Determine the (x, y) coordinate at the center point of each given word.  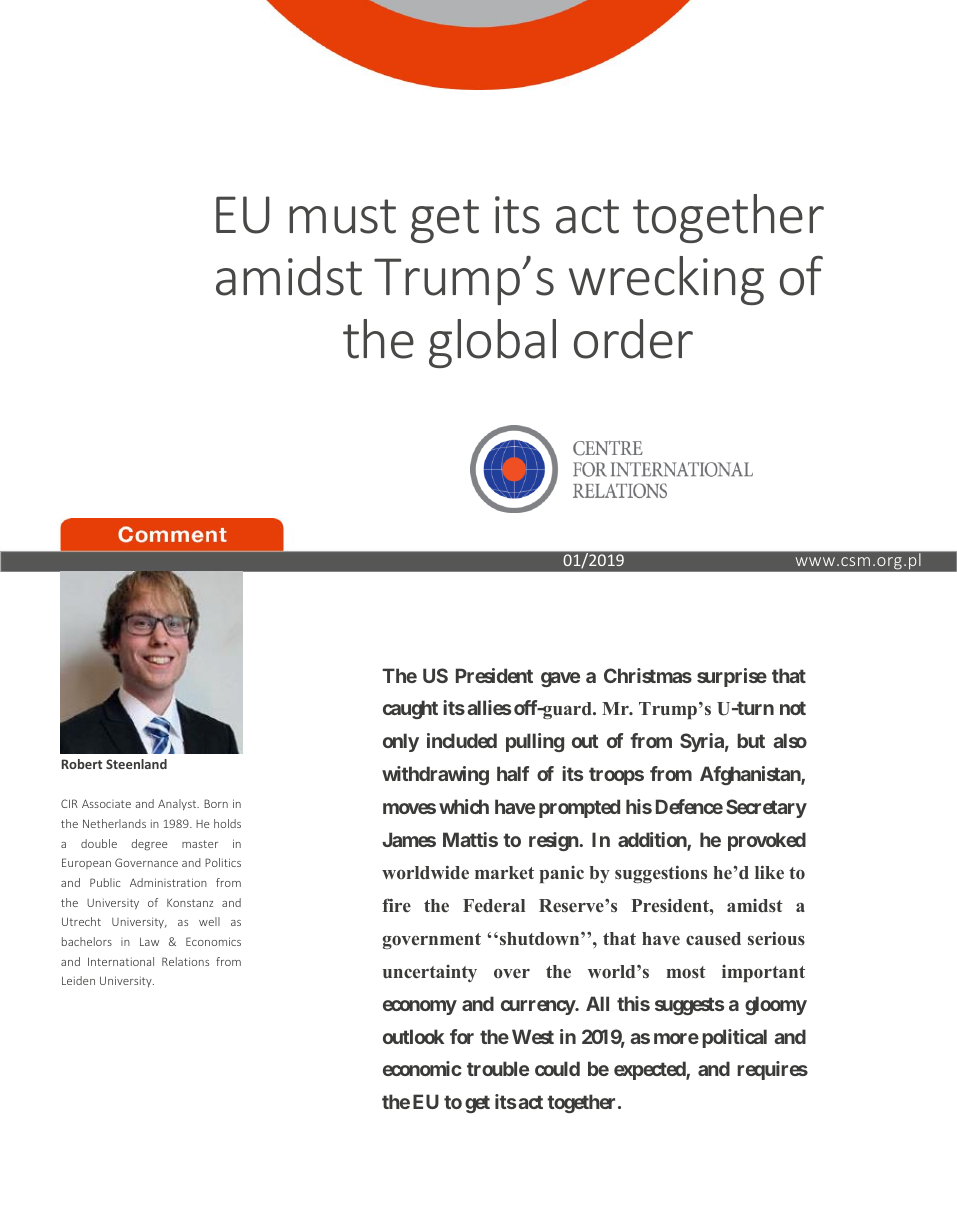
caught (410, 709)
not (793, 708)
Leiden (78, 980)
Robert (82, 764)
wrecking (666, 280)
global (492, 343)
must (342, 216)
